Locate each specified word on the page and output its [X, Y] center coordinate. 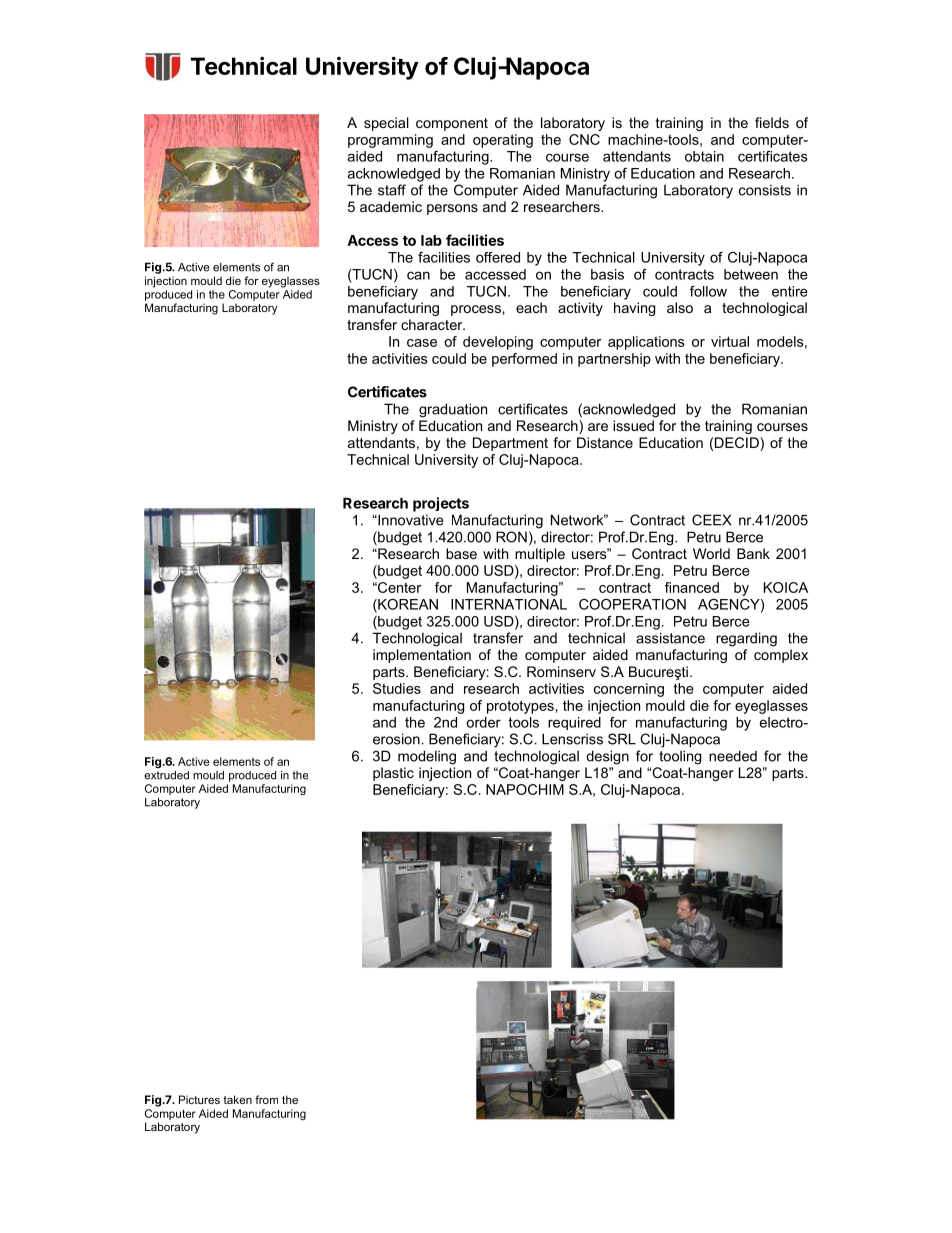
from [266, 1099]
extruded [166, 774]
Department [510, 444]
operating [503, 141]
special [386, 124]
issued [633, 425]
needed [733, 756]
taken [237, 1099]
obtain [704, 156]
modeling [427, 757]
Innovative [410, 520]
